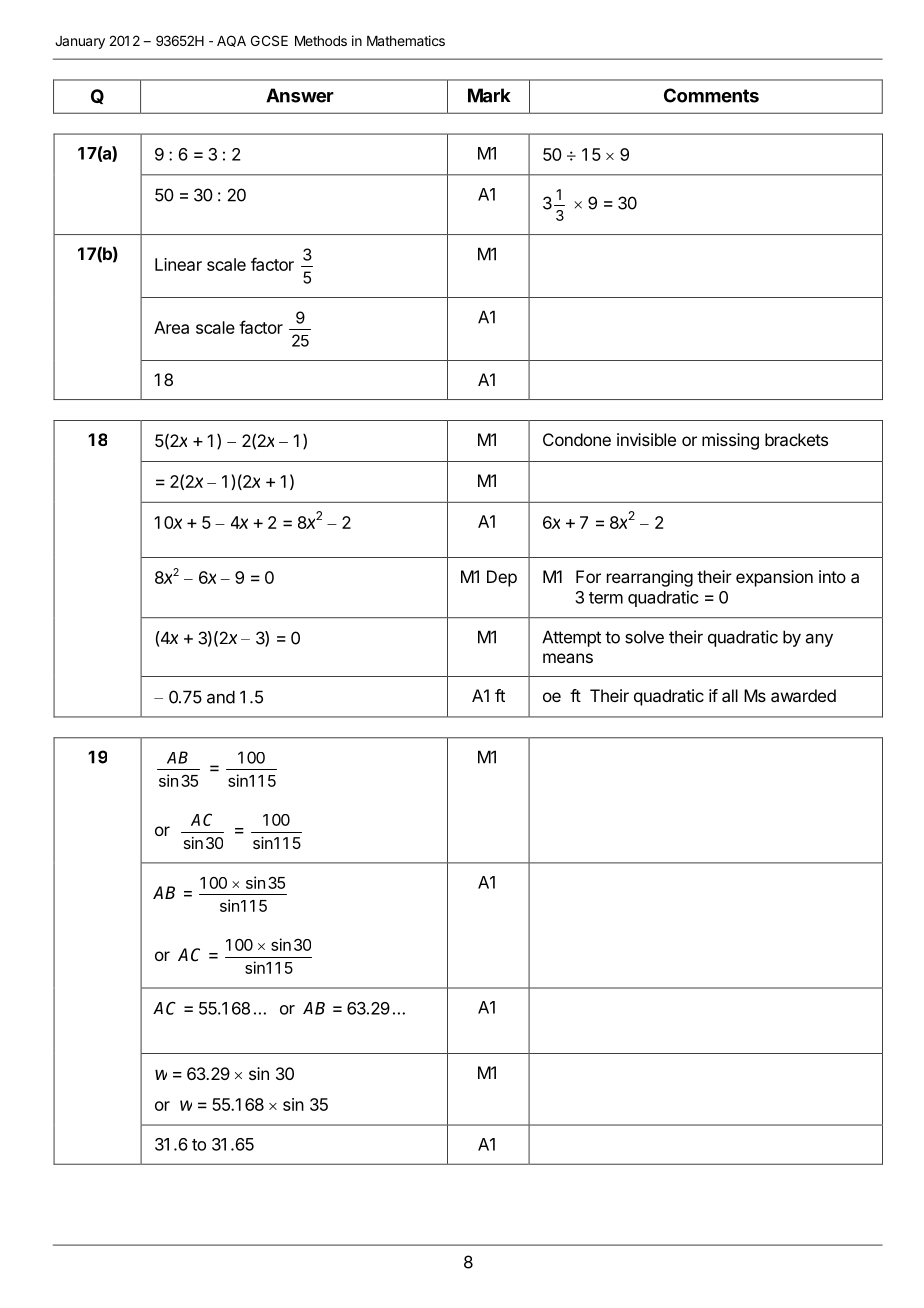 This document has width=924, height=1308. Describe the element at coordinates (730, 441) in the document. I see `missing` at that location.
